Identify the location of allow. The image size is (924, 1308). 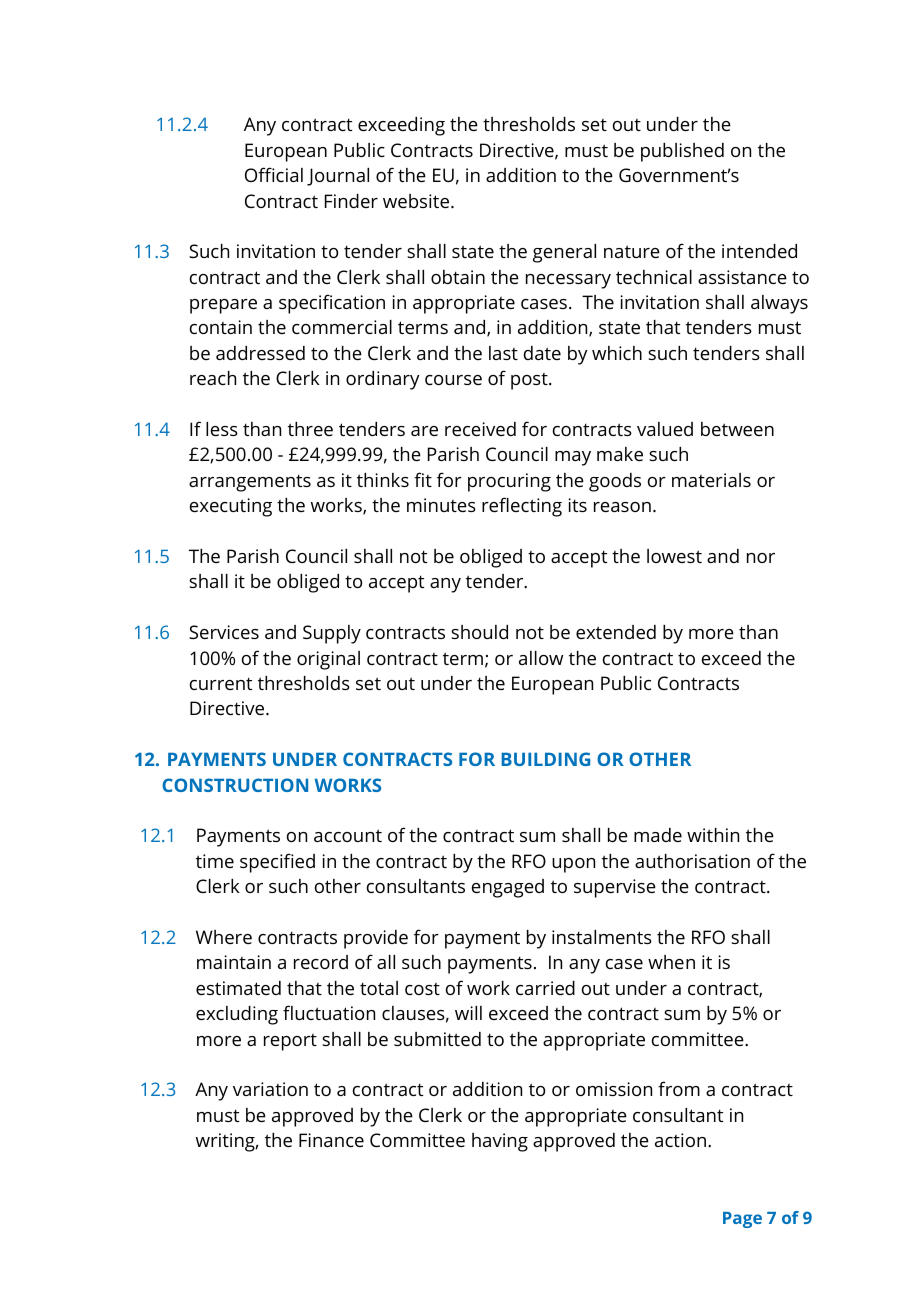
(541, 658).
